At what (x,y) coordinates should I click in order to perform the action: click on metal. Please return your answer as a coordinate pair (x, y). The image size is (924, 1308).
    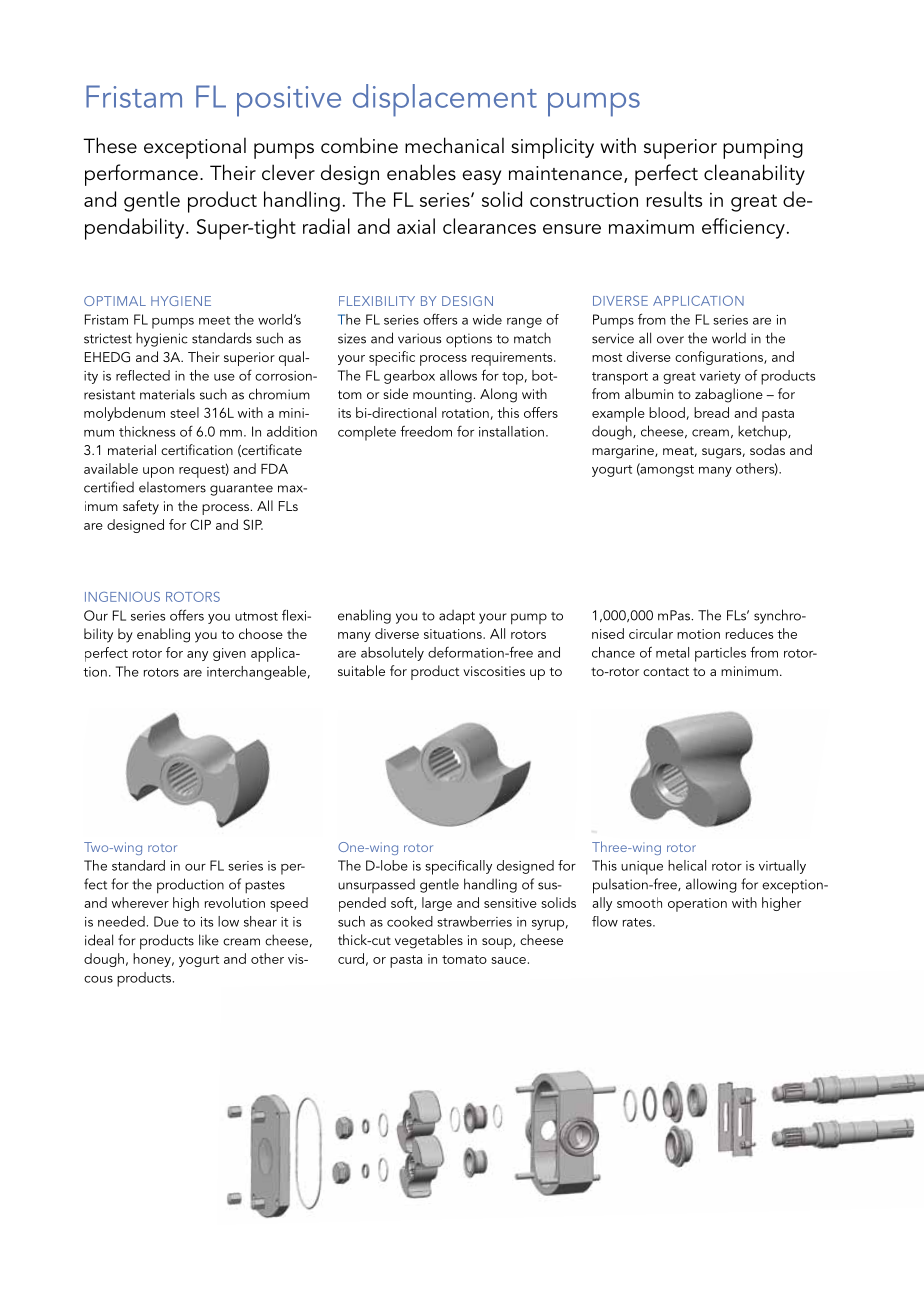
    Looking at the image, I should click on (672, 652).
